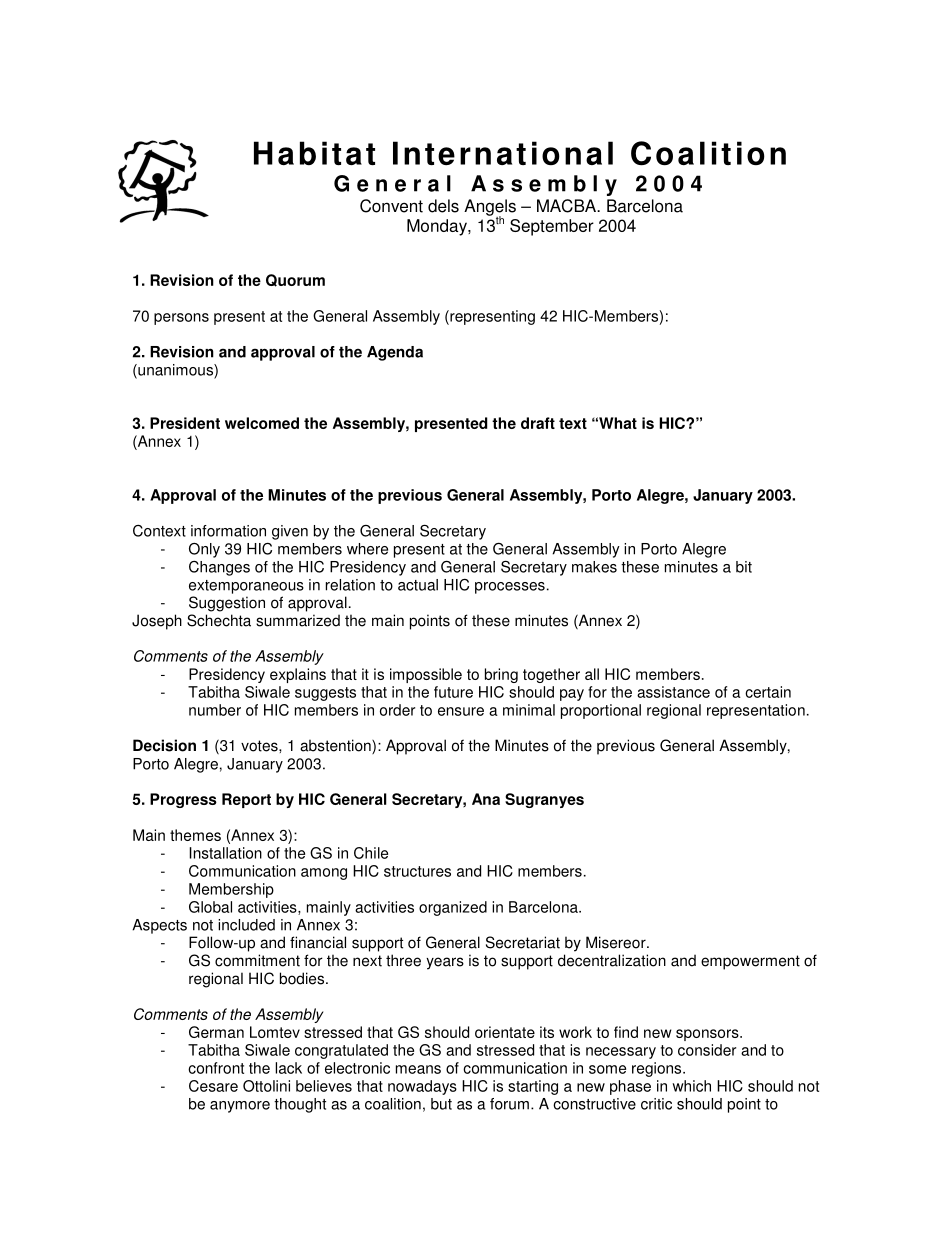 The width and height of the page is (952, 1233). What do you see at coordinates (441, 1104) in the page?
I see `but` at bounding box center [441, 1104].
